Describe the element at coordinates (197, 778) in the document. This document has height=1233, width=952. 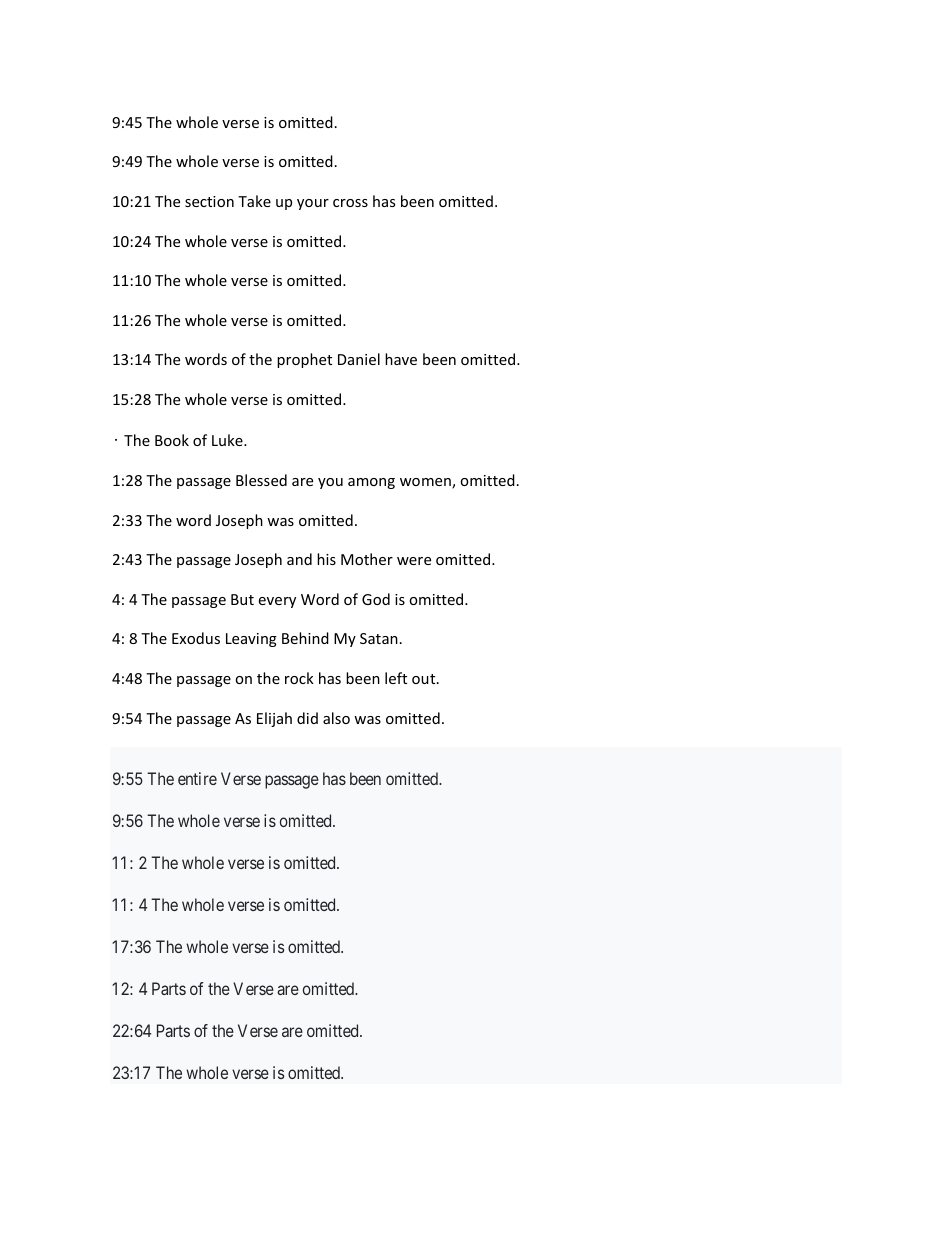
I see `entire` at that location.
